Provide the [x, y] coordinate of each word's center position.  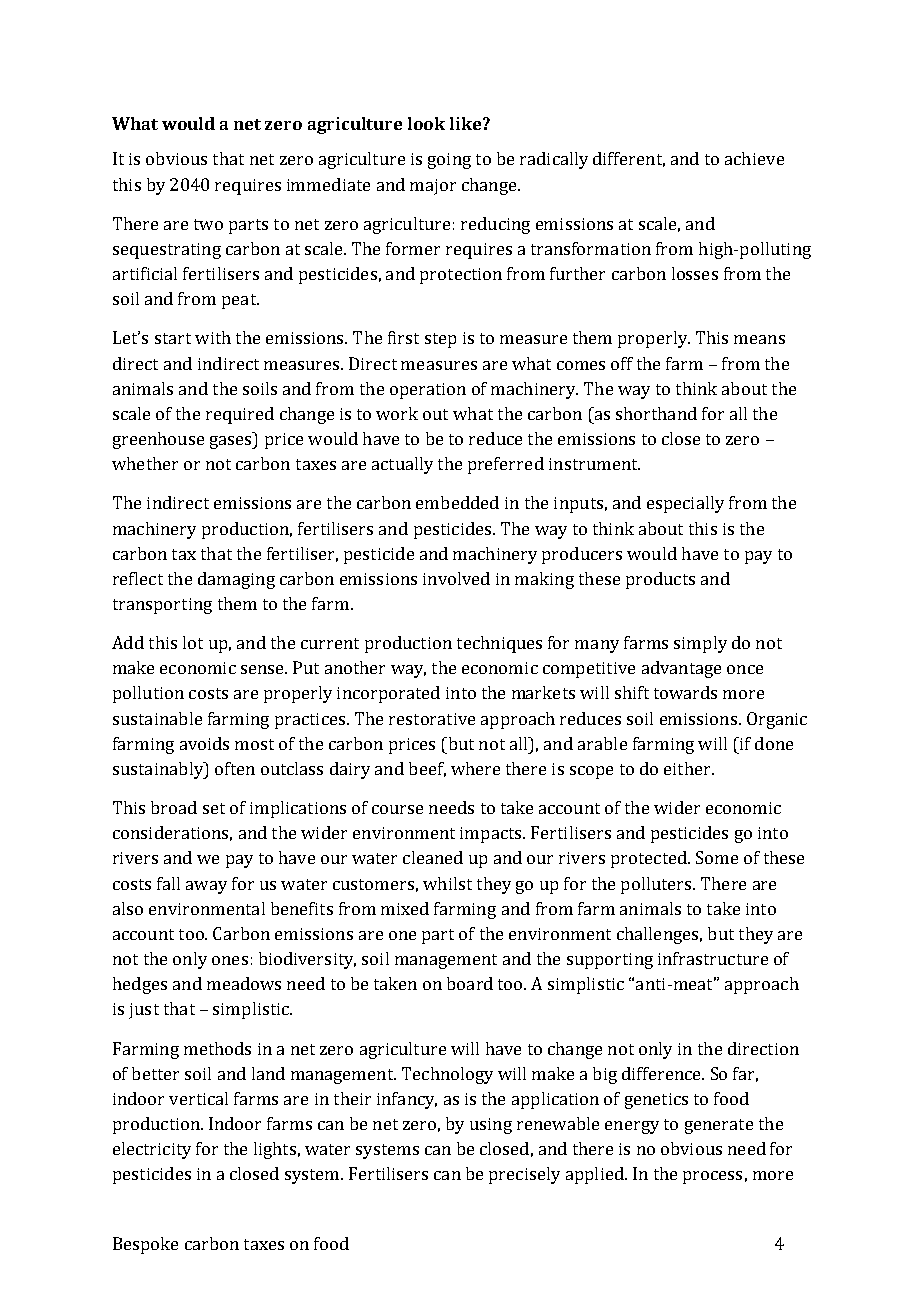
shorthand [656, 413]
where [475, 768]
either [688, 768]
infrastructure [713, 958]
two [208, 224]
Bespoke [145, 1245]
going [449, 161]
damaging [236, 580]
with [213, 337]
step [440, 340]
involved [456, 578]
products [660, 580]
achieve [754, 158]
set [214, 808]
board [470, 983]
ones [230, 960]
